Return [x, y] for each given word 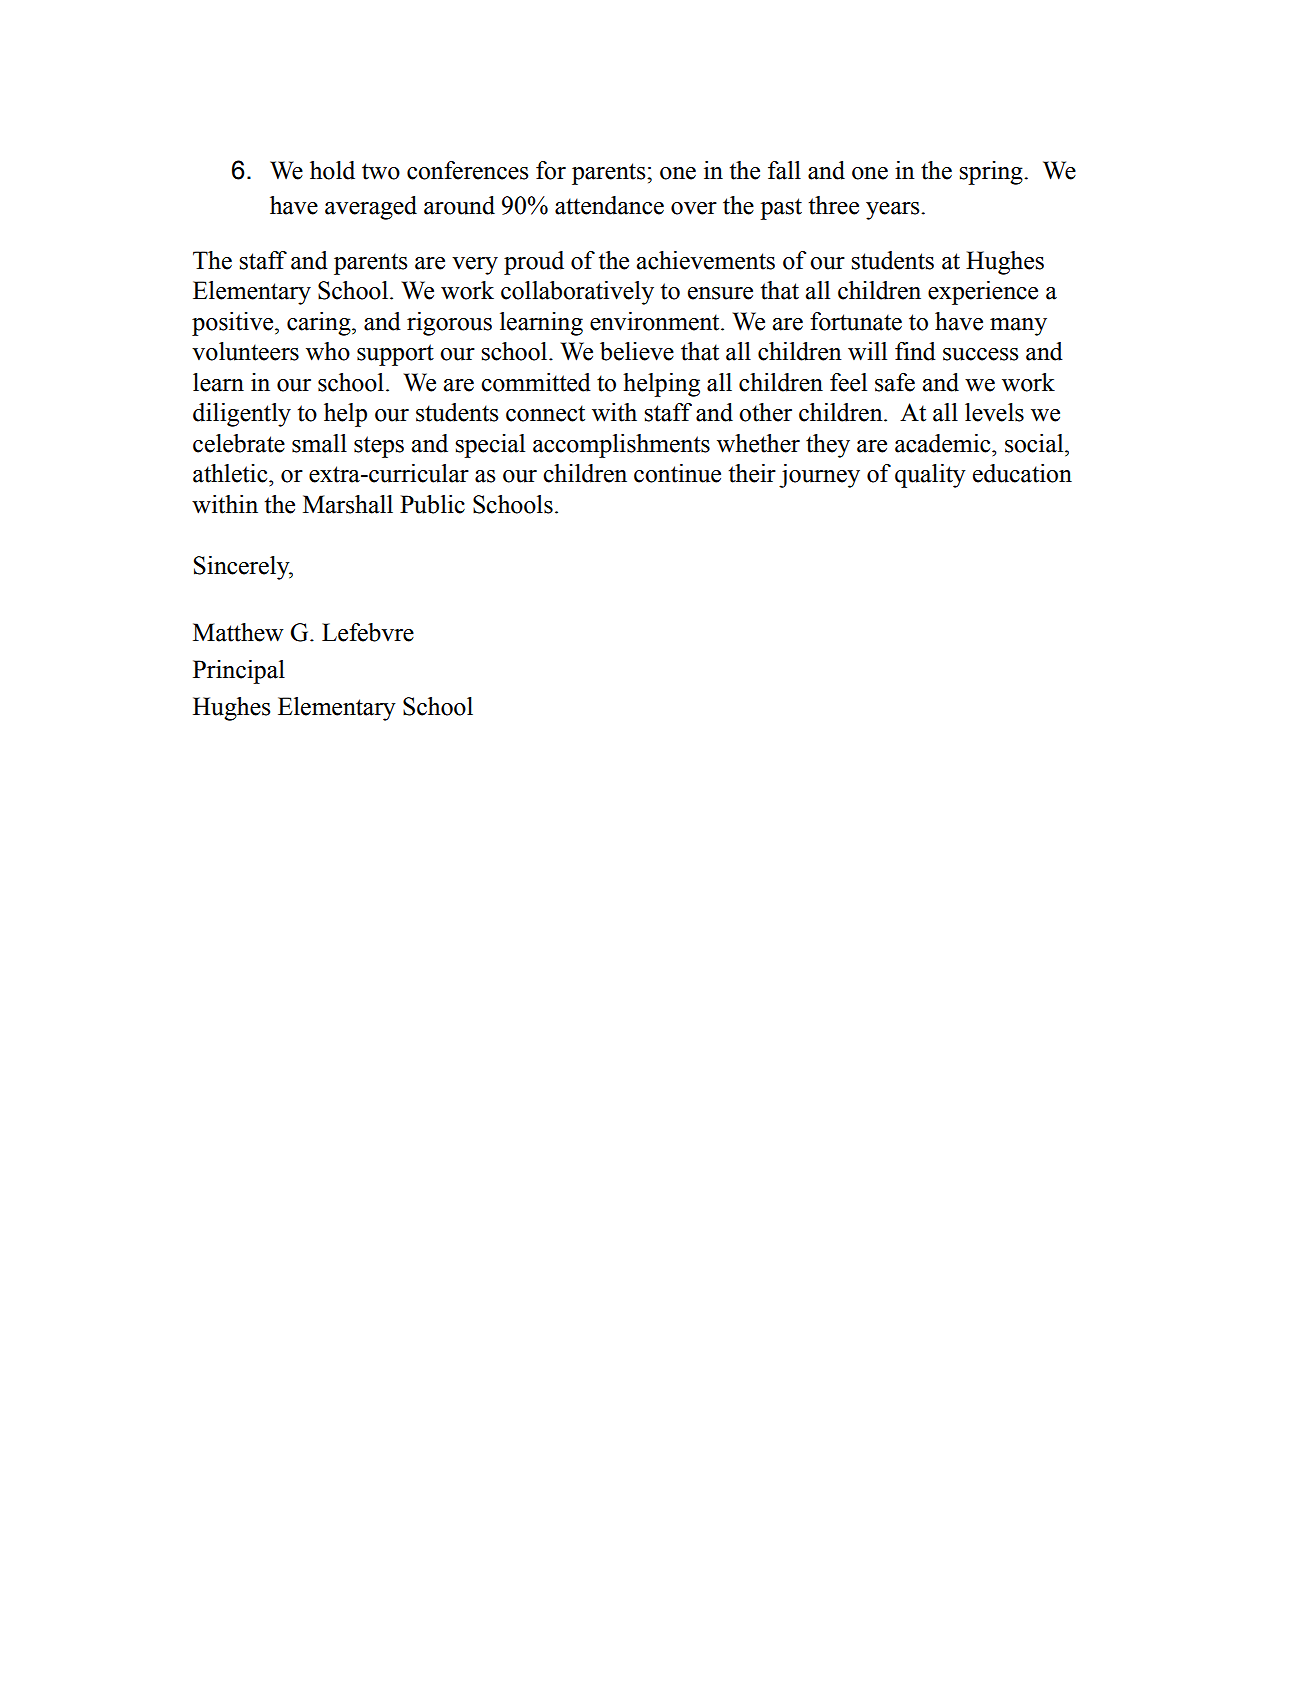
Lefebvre [368, 632]
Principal [239, 672]
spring [992, 173]
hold [332, 170]
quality [930, 476]
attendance [609, 205]
